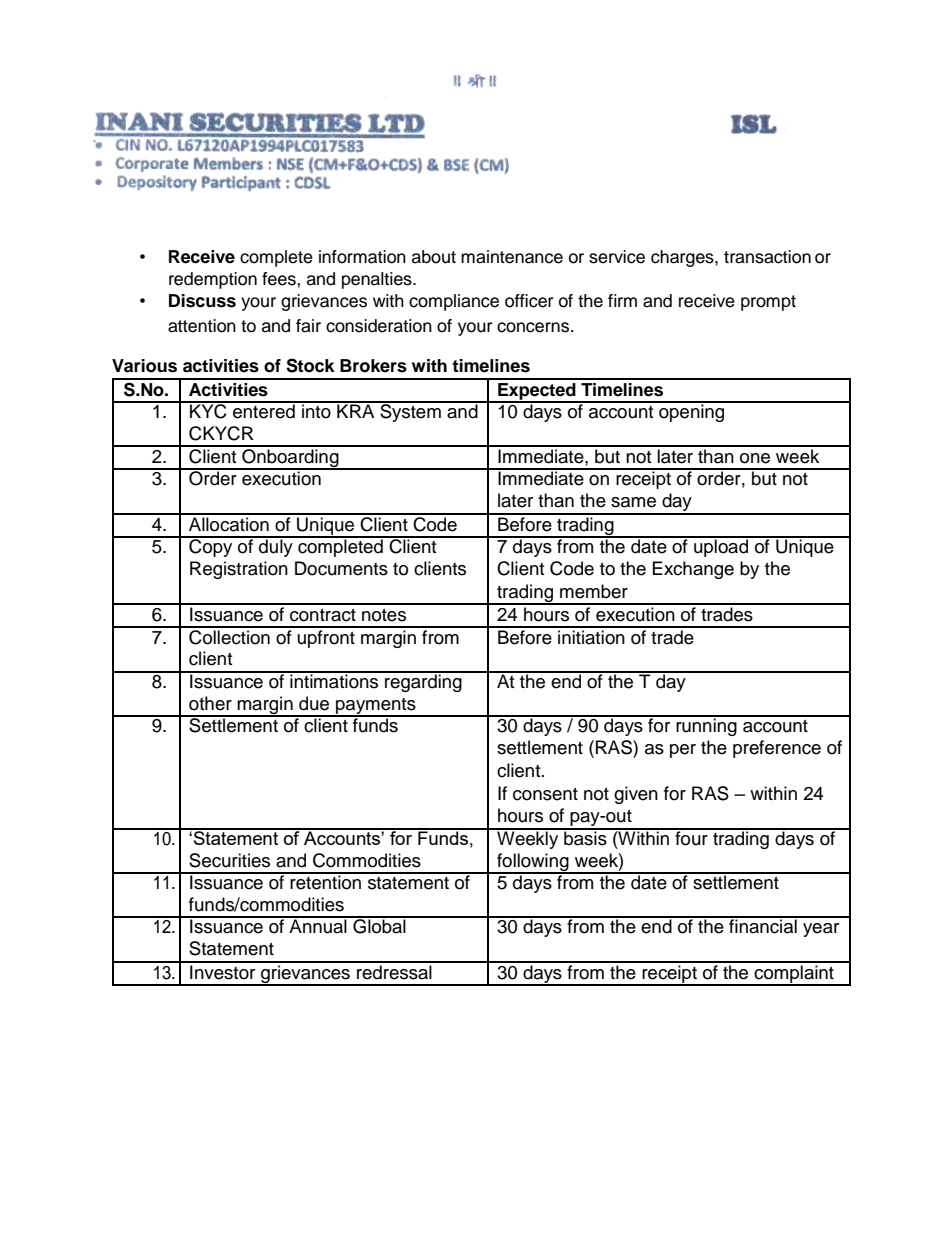 The image size is (952, 1233). I want to click on System, so click(410, 412).
